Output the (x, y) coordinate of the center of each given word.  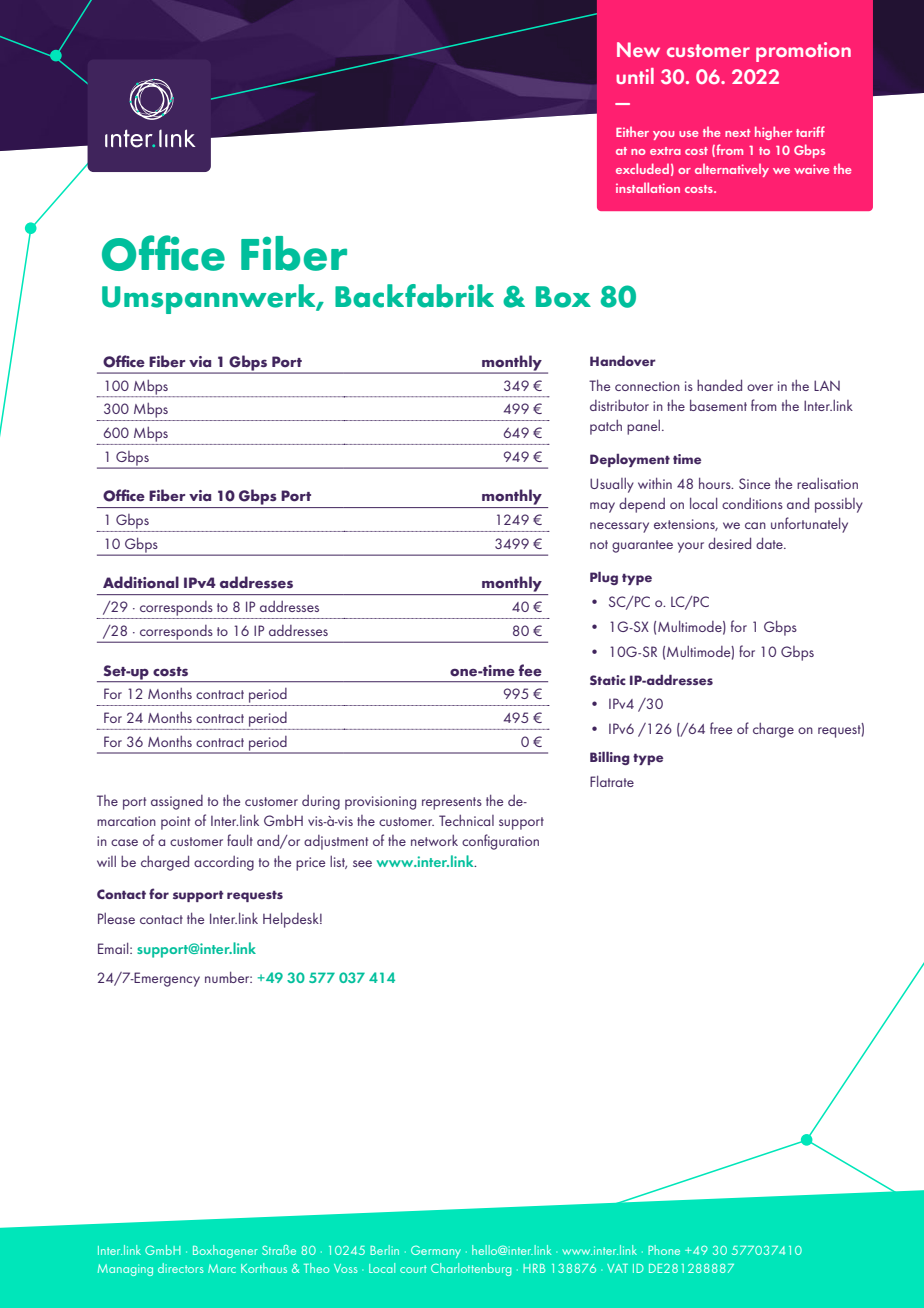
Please (116, 918)
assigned (177, 802)
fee (530, 670)
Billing (610, 758)
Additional (141, 582)
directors (181, 1268)
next (738, 133)
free (721, 728)
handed (719, 385)
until (635, 76)
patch (606, 427)
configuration (500, 842)
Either (632, 132)
